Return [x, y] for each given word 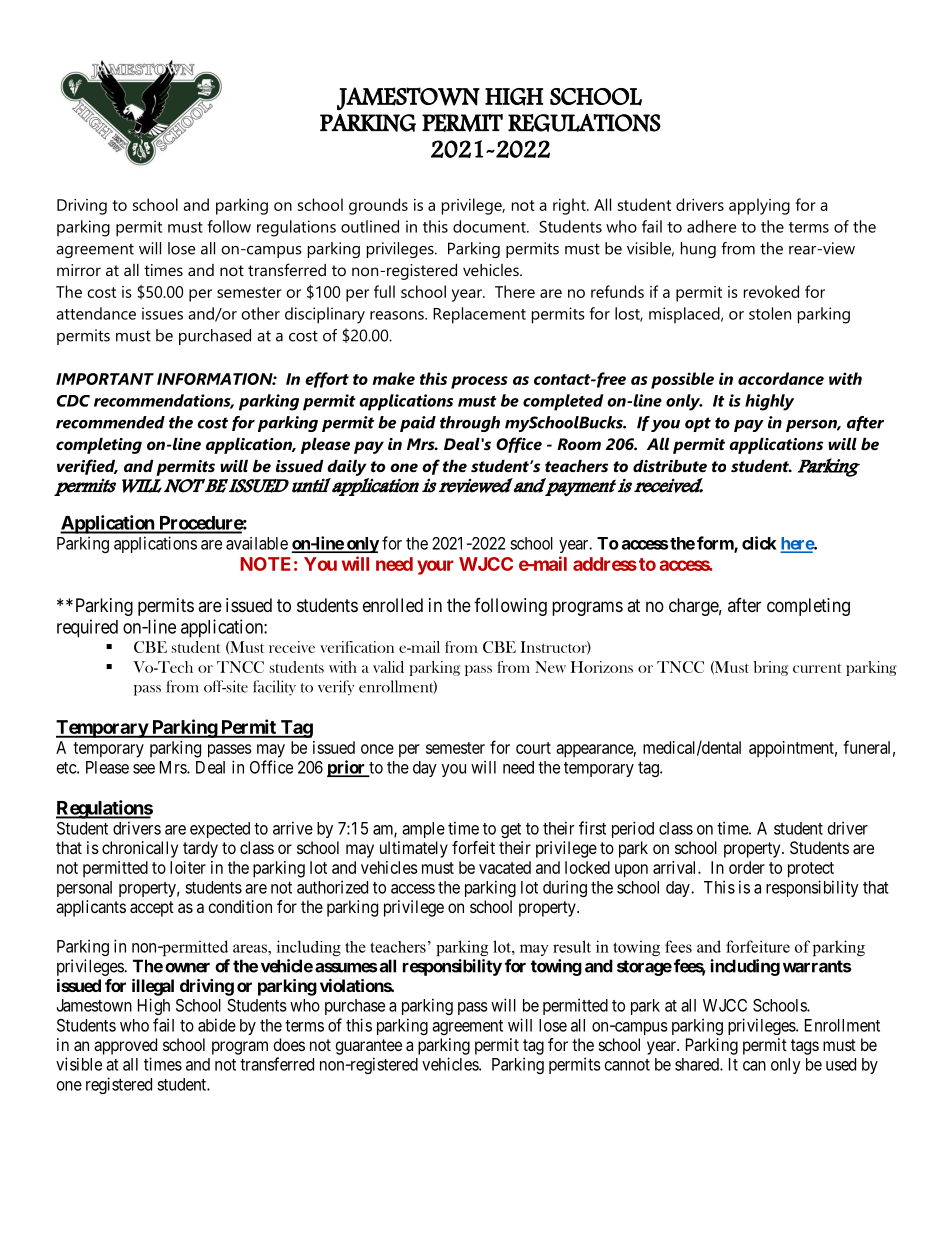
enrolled [393, 605]
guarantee [369, 1047]
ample [423, 830]
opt [698, 424]
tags [805, 1047]
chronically [140, 849]
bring [771, 668]
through [470, 424]
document [490, 226]
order [747, 867]
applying [759, 206]
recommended [110, 422]
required [87, 628]
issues [162, 313]
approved [125, 1046]
